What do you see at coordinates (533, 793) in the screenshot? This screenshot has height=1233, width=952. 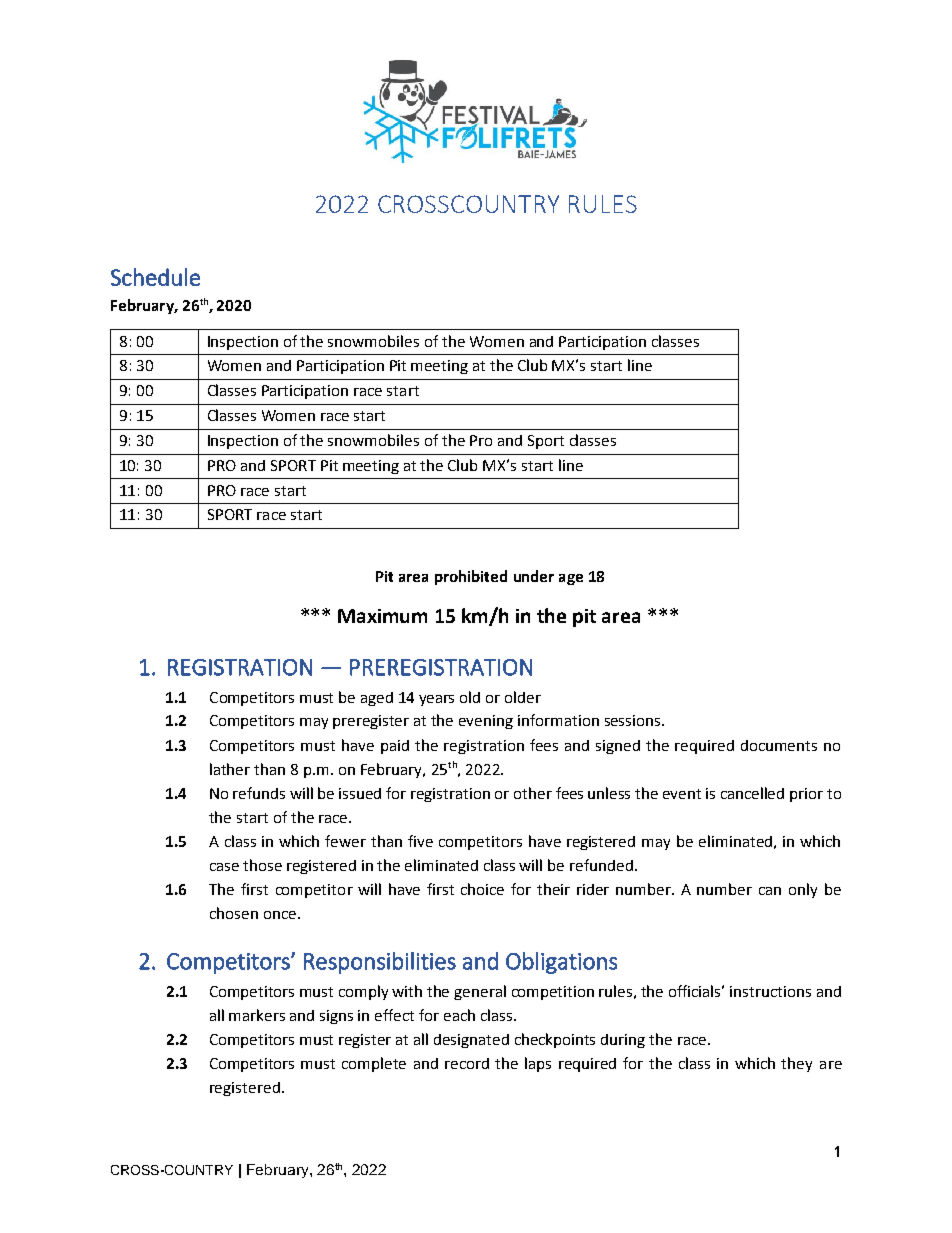 I see `other` at bounding box center [533, 793].
